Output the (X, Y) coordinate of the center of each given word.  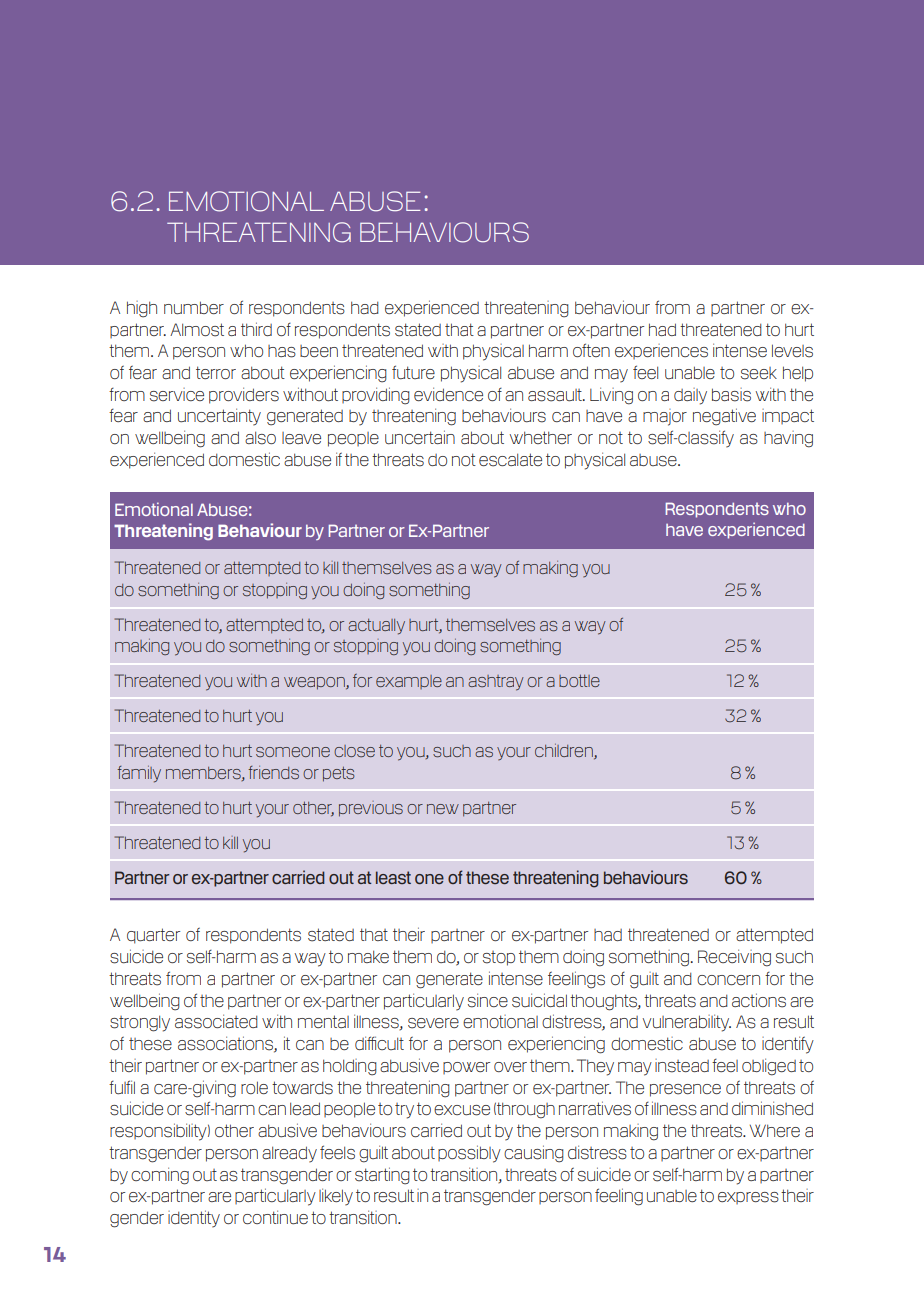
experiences (661, 351)
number (194, 308)
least (393, 877)
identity (194, 1219)
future (413, 372)
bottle (579, 680)
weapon (315, 683)
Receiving (734, 958)
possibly (469, 1154)
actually (376, 627)
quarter (153, 936)
